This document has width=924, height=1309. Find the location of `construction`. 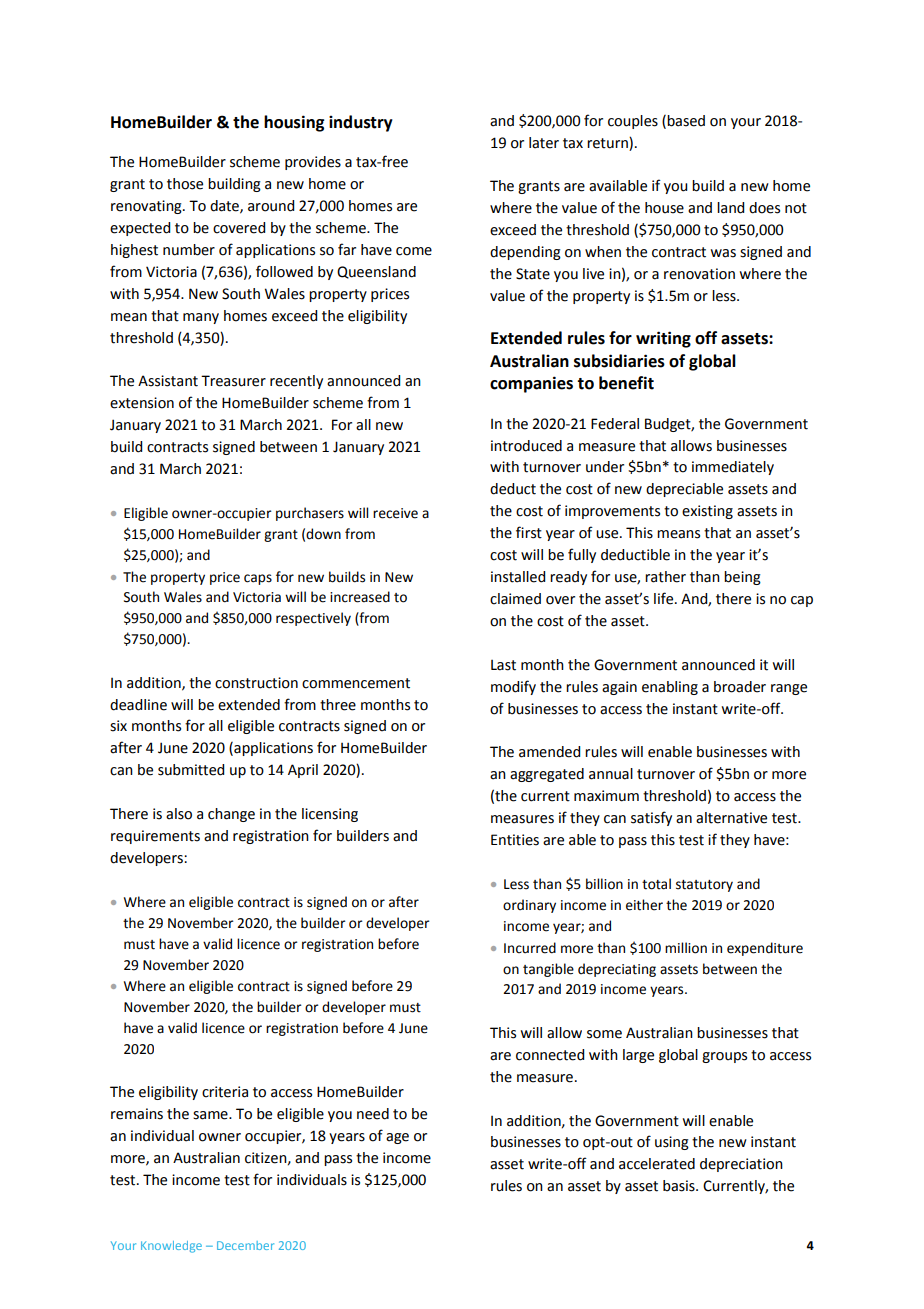

construction is located at coordinates (256, 683).
